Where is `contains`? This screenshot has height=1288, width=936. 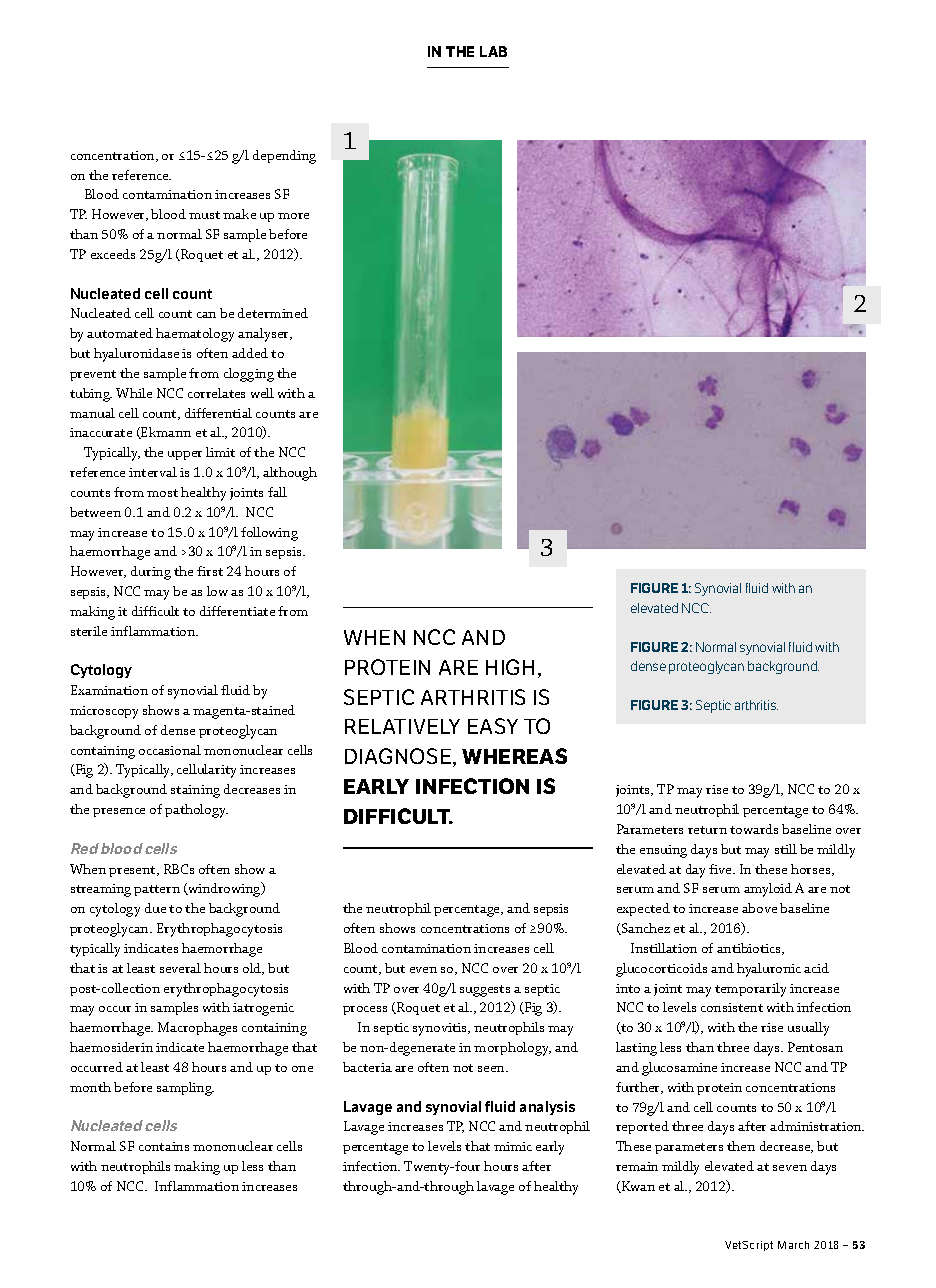
contains is located at coordinates (164, 1146).
